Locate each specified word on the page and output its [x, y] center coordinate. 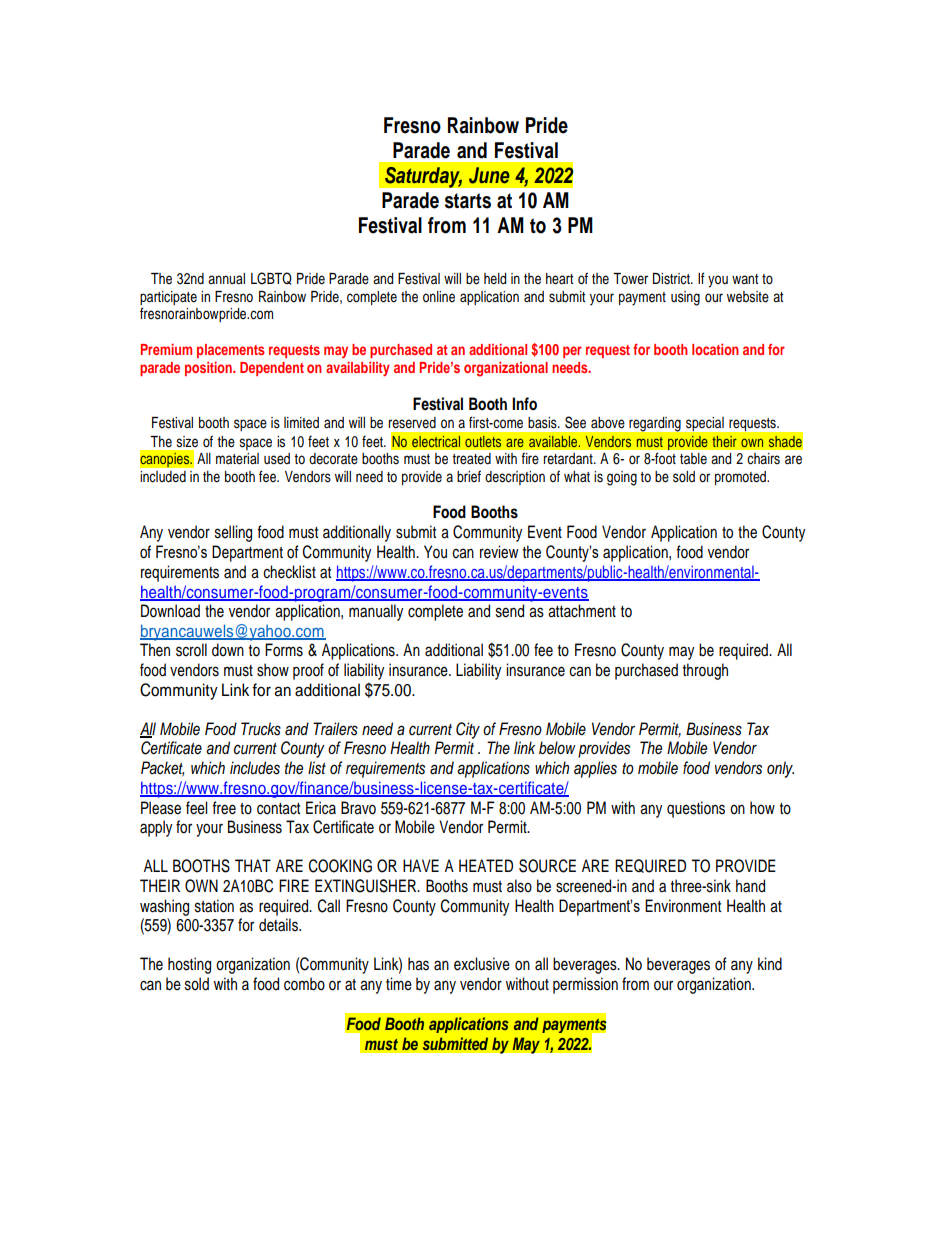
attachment [582, 611]
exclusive [482, 964]
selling [233, 533]
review [499, 552]
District [672, 279]
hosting [189, 965]
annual [226, 279]
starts [468, 201]
